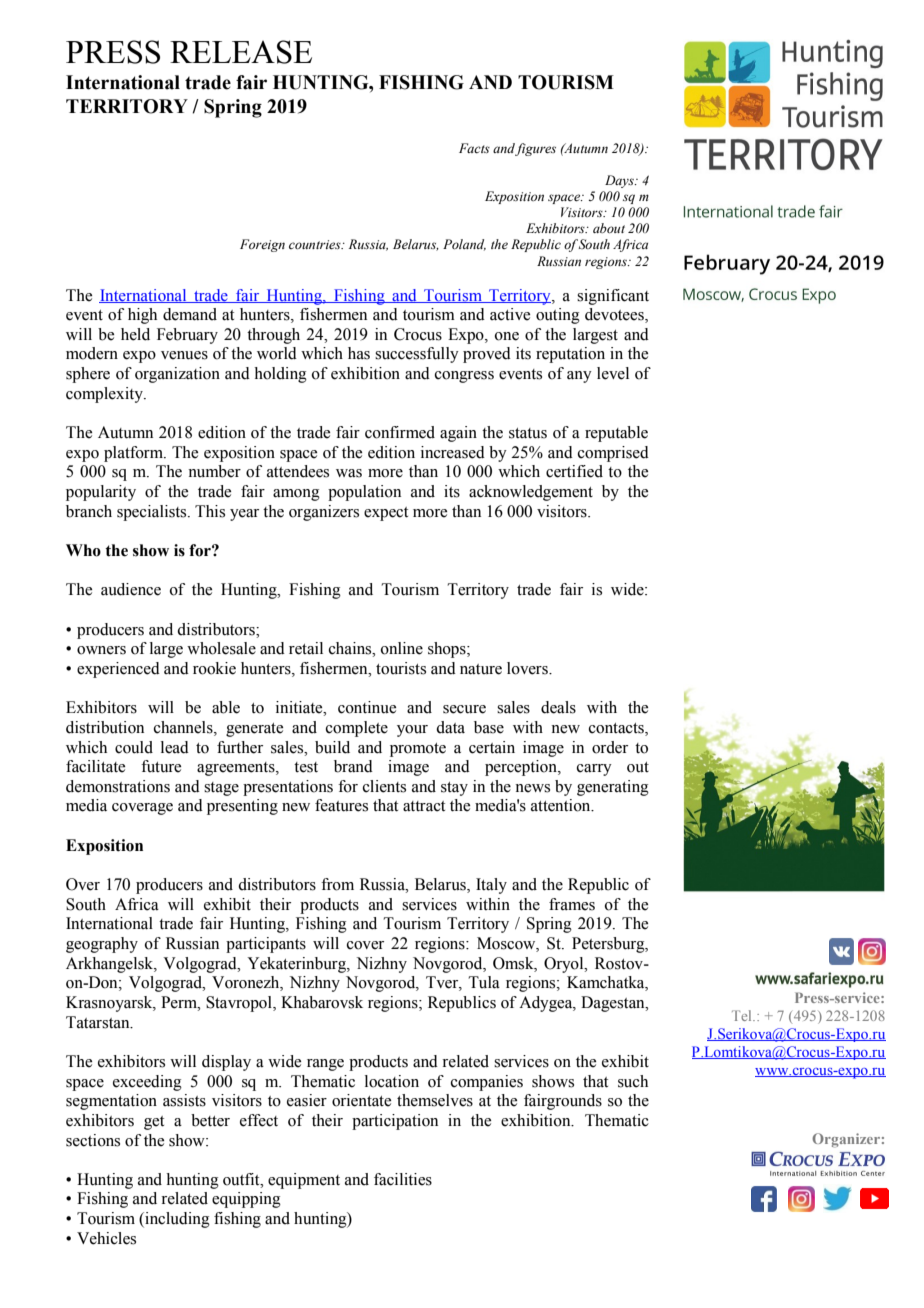  Describe the element at coordinates (241, 52) in the page. I see `RELEASE` at that location.
